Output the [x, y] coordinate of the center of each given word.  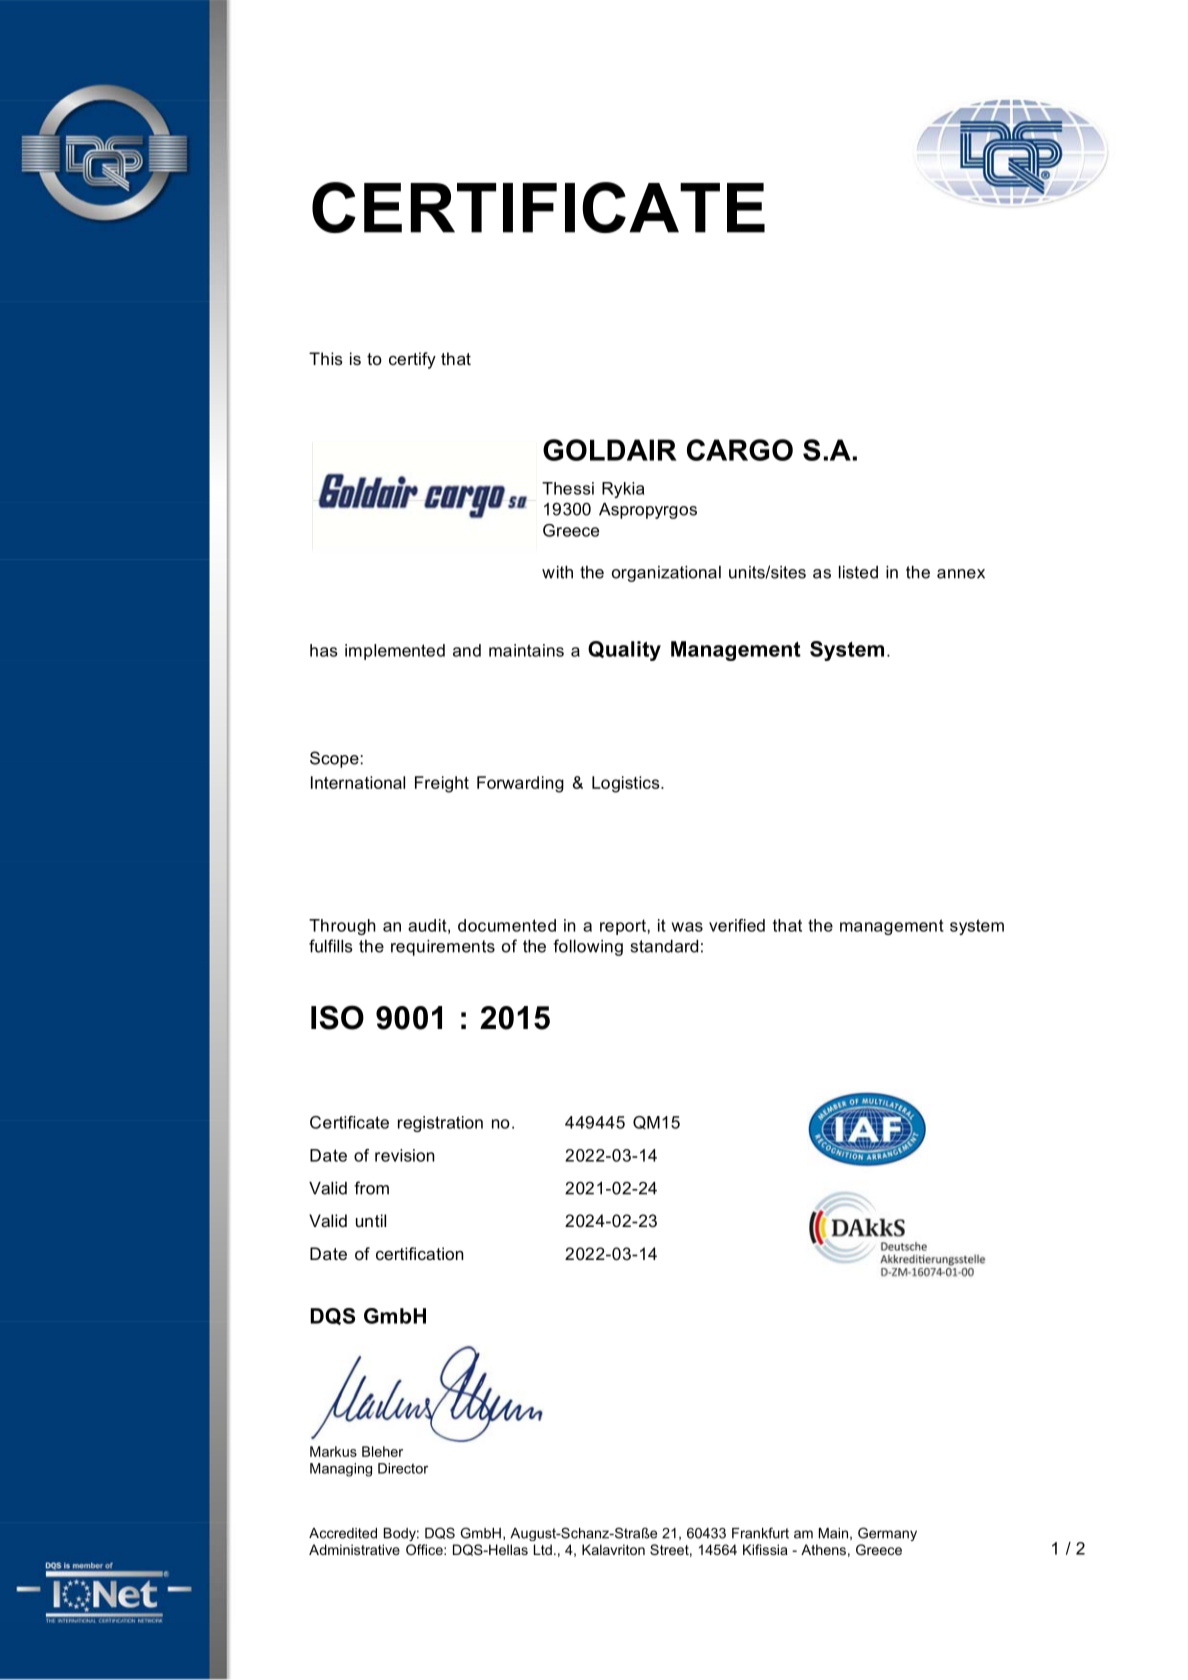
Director [403, 1468]
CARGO [740, 450]
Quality [624, 651]
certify [412, 360]
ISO [337, 1017]
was [687, 927]
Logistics [627, 784]
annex [961, 574]
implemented [395, 652]
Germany [887, 1534]
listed [858, 572]
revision [405, 1155]
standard [664, 946]
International [358, 782]
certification [420, 1253]
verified [737, 925]
